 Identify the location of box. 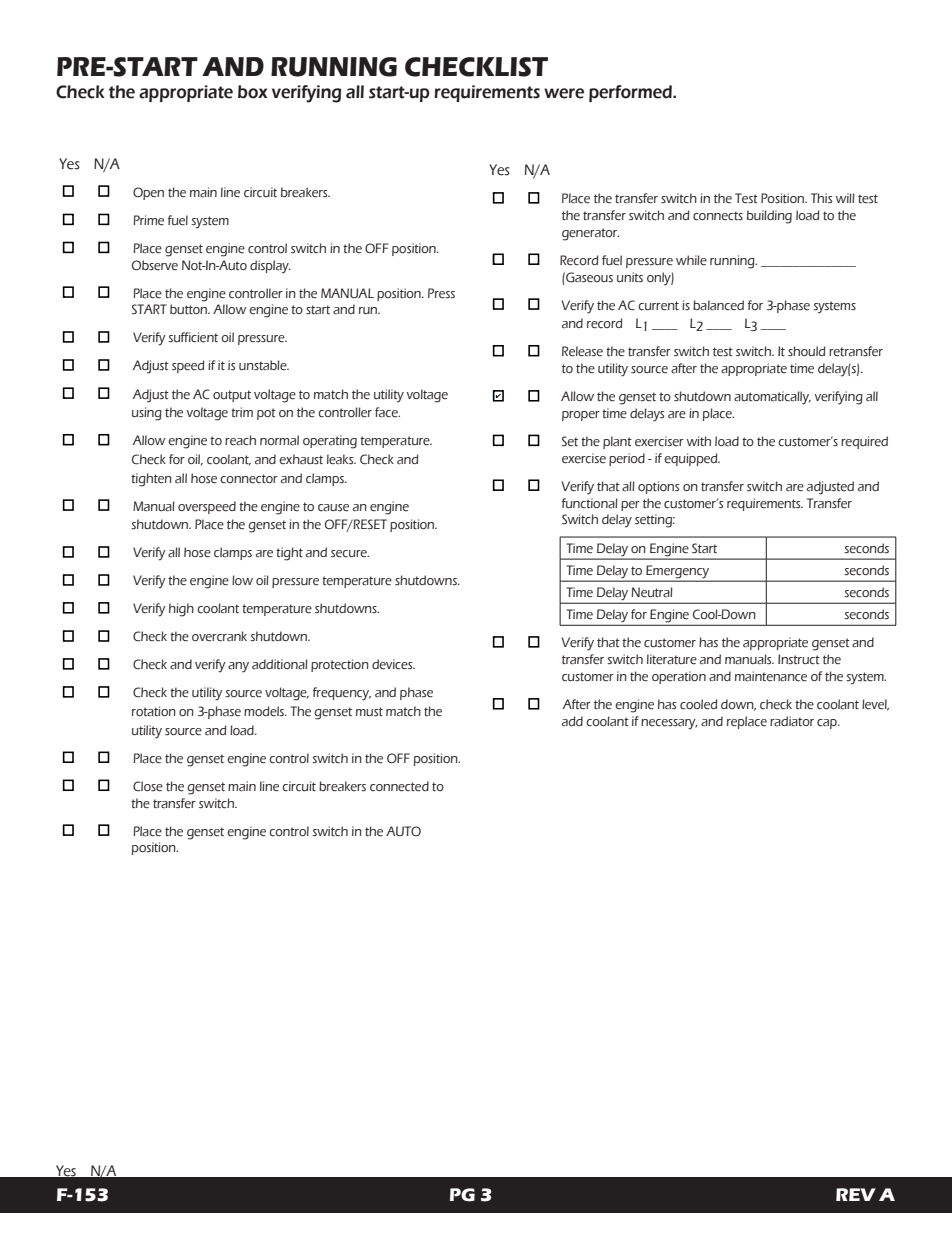
(252, 92).
